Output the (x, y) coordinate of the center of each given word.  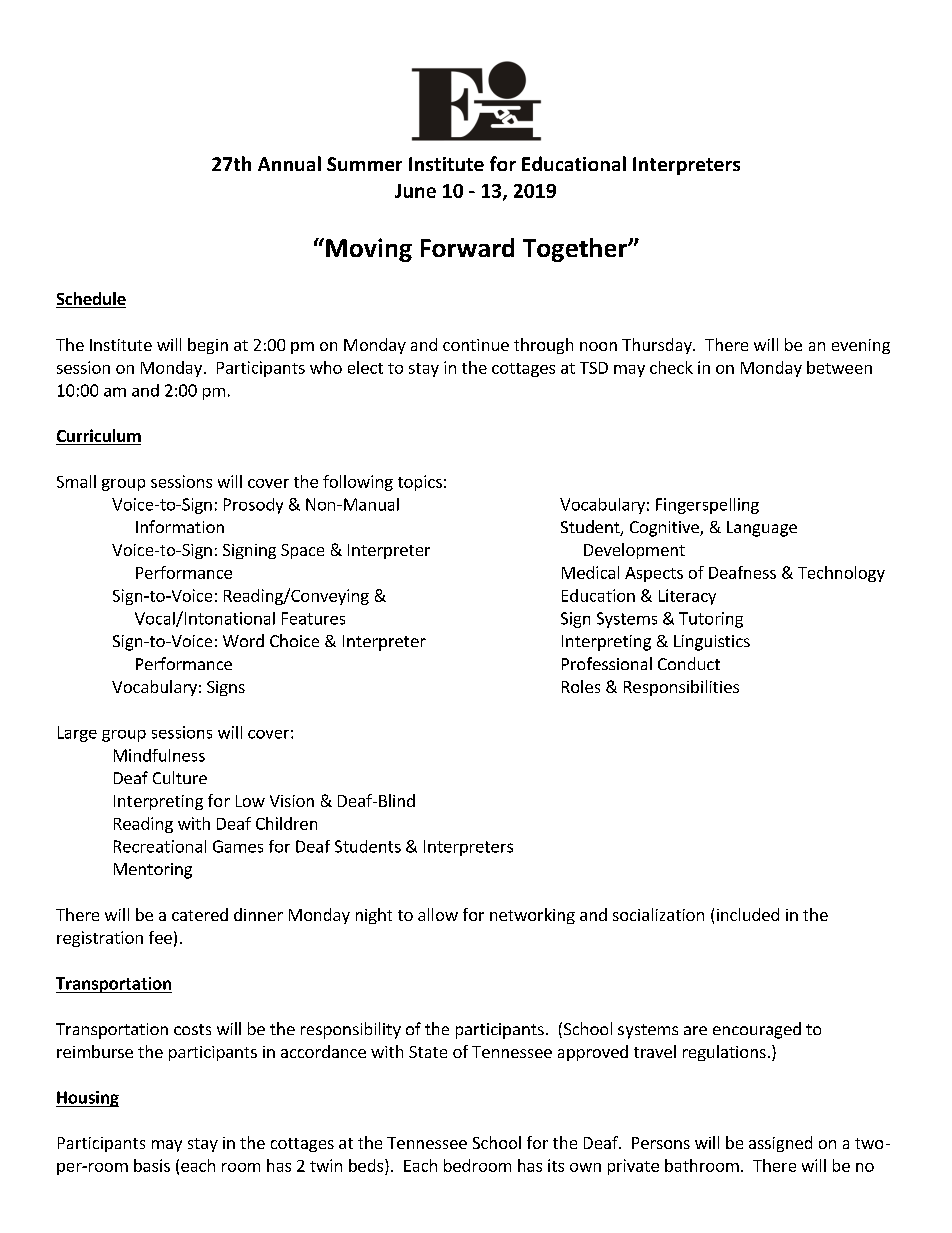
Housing (87, 1099)
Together (576, 250)
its (556, 1165)
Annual (289, 163)
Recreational (160, 846)
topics (420, 483)
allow (438, 914)
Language (762, 529)
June (415, 191)
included (748, 914)
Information (180, 526)
